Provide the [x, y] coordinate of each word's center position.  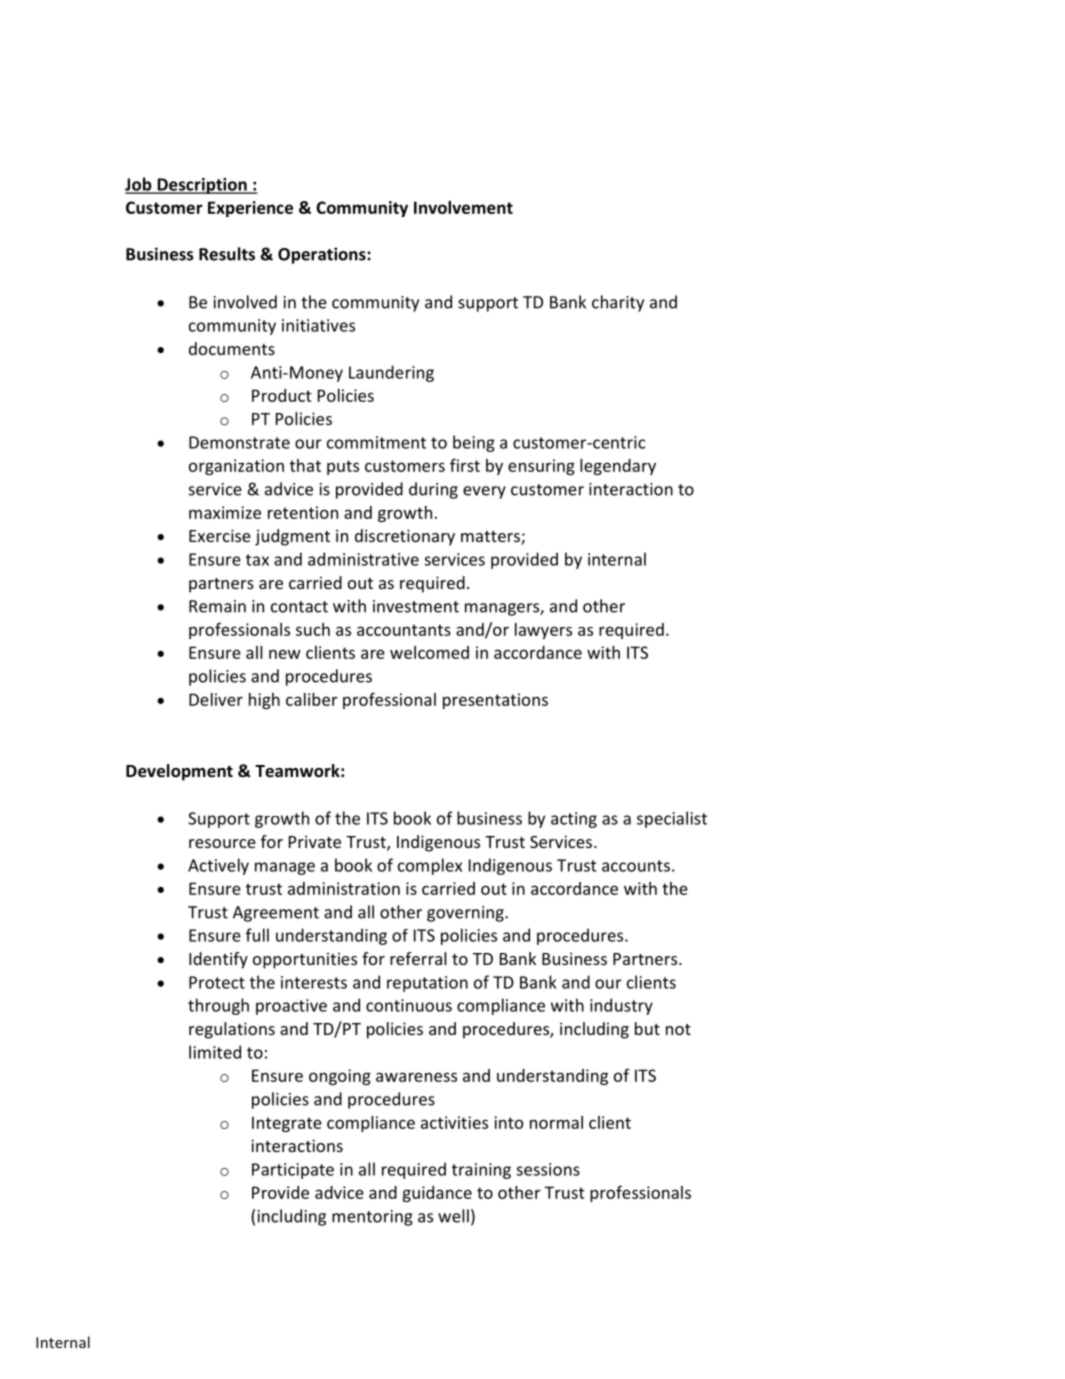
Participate [293, 1171]
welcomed [429, 652]
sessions [548, 1169]
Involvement [463, 207]
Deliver [216, 699]
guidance [437, 1194]
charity [618, 303]
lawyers [543, 631]
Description [202, 186]
